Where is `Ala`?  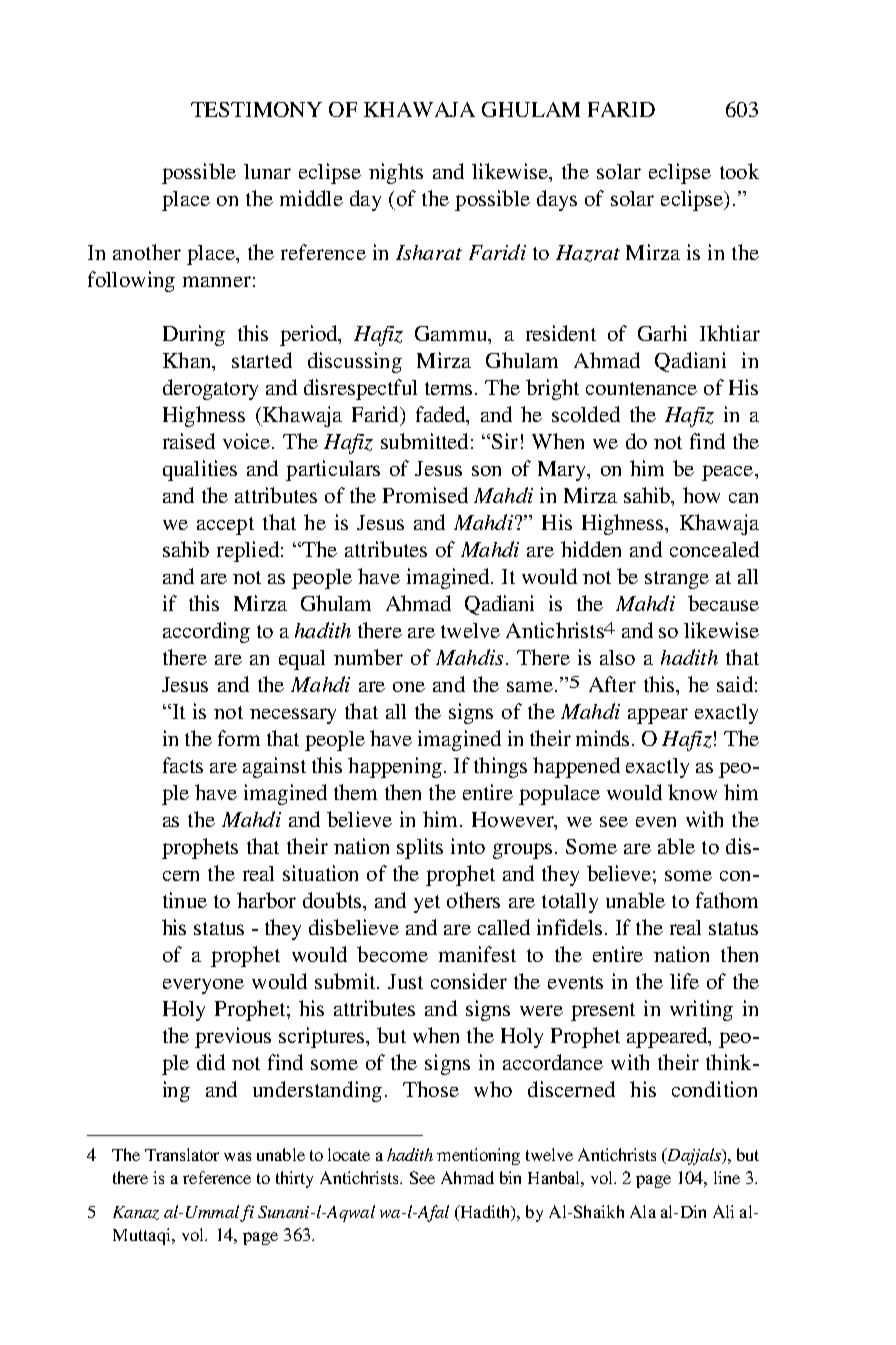
Ala is located at coordinates (643, 1211).
